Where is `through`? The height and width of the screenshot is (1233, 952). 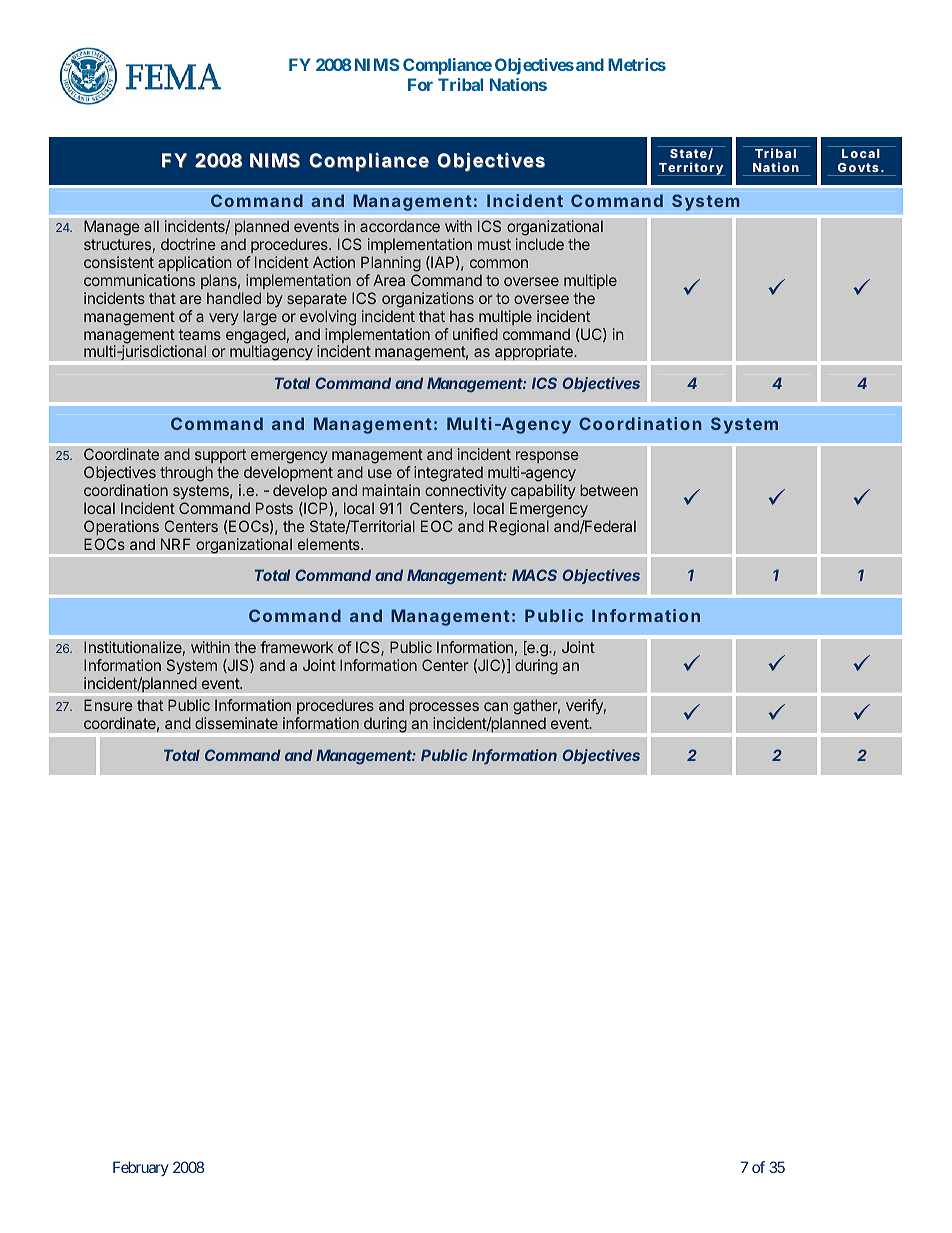
through is located at coordinates (186, 474).
